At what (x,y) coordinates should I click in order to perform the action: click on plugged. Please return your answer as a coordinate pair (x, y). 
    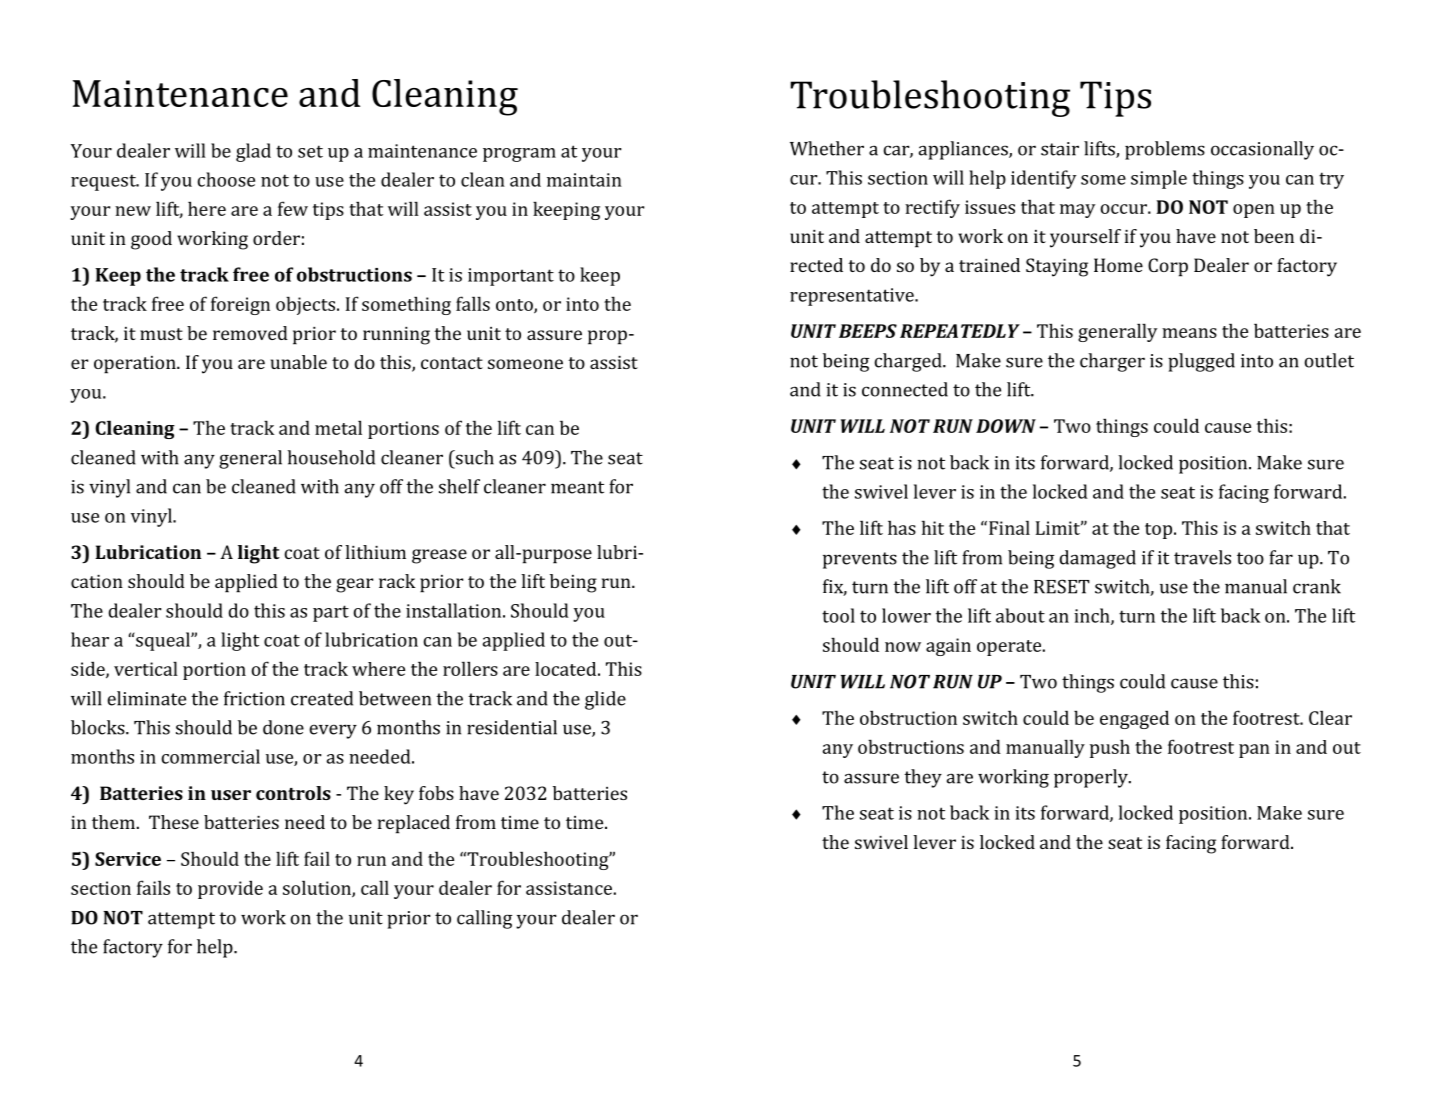
    Looking at the image, I should click on (1201, 362).
